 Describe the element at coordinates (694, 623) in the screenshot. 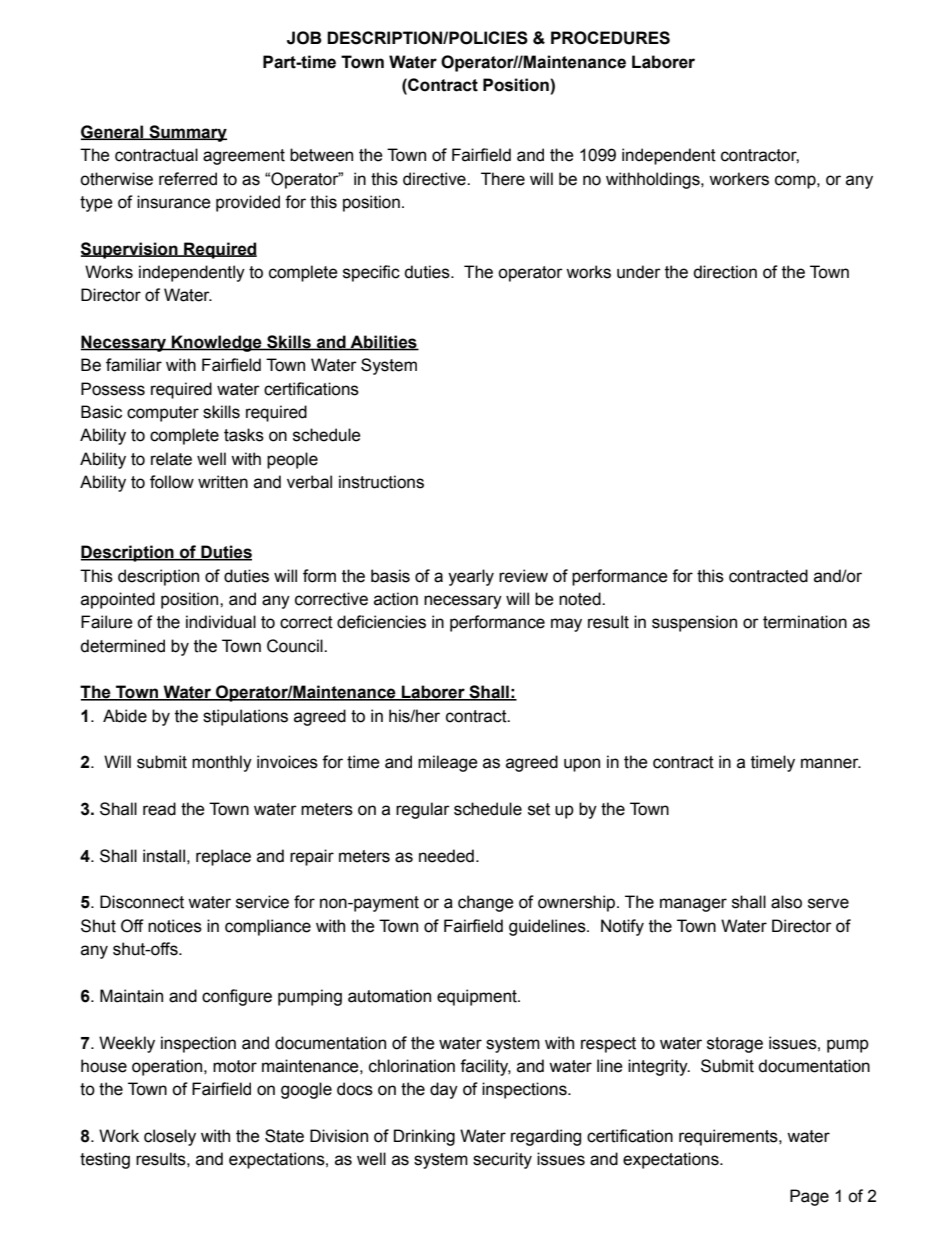

I see `suspension` at that location.
